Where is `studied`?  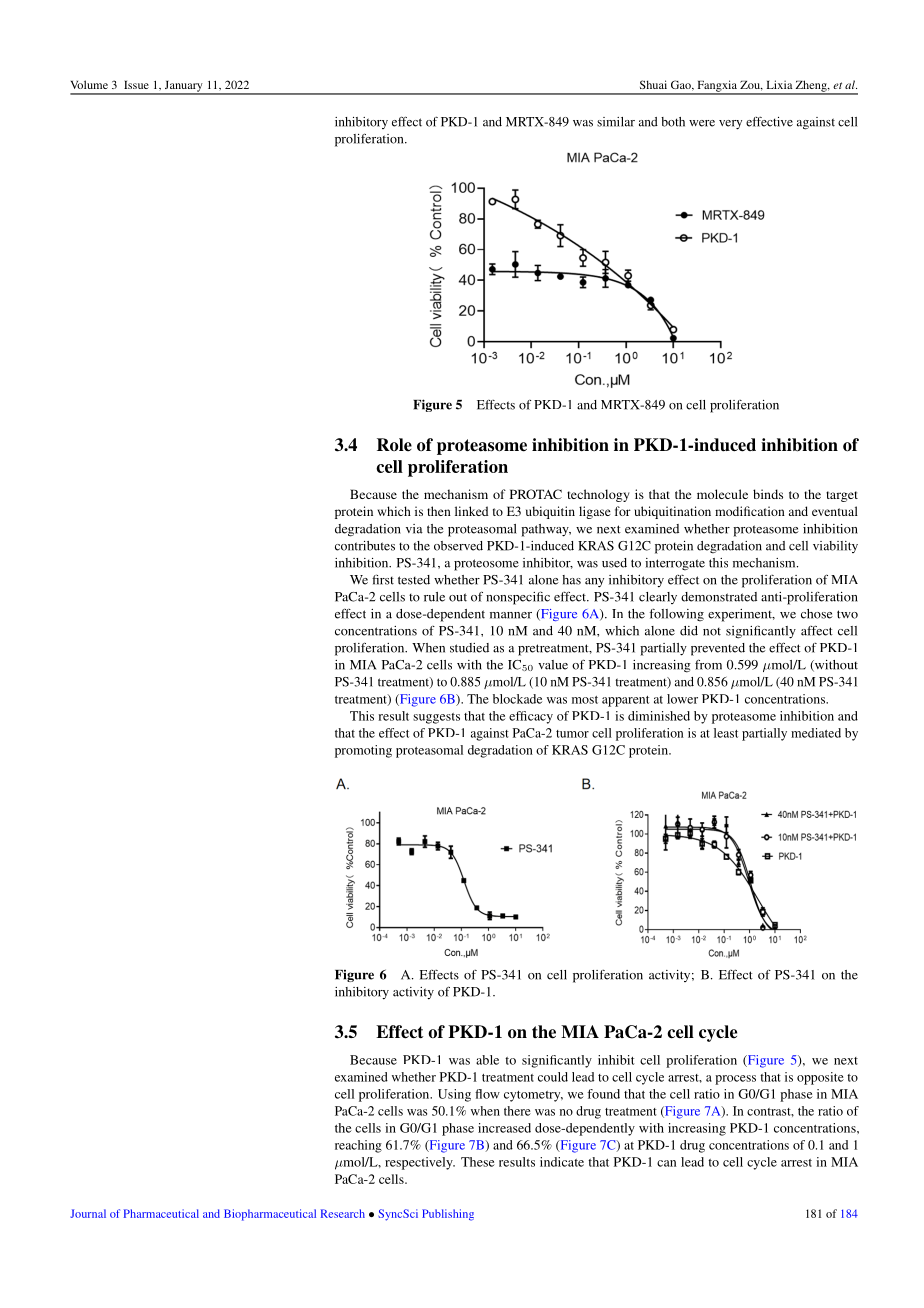 studied is located at coordinates (469, 648).
